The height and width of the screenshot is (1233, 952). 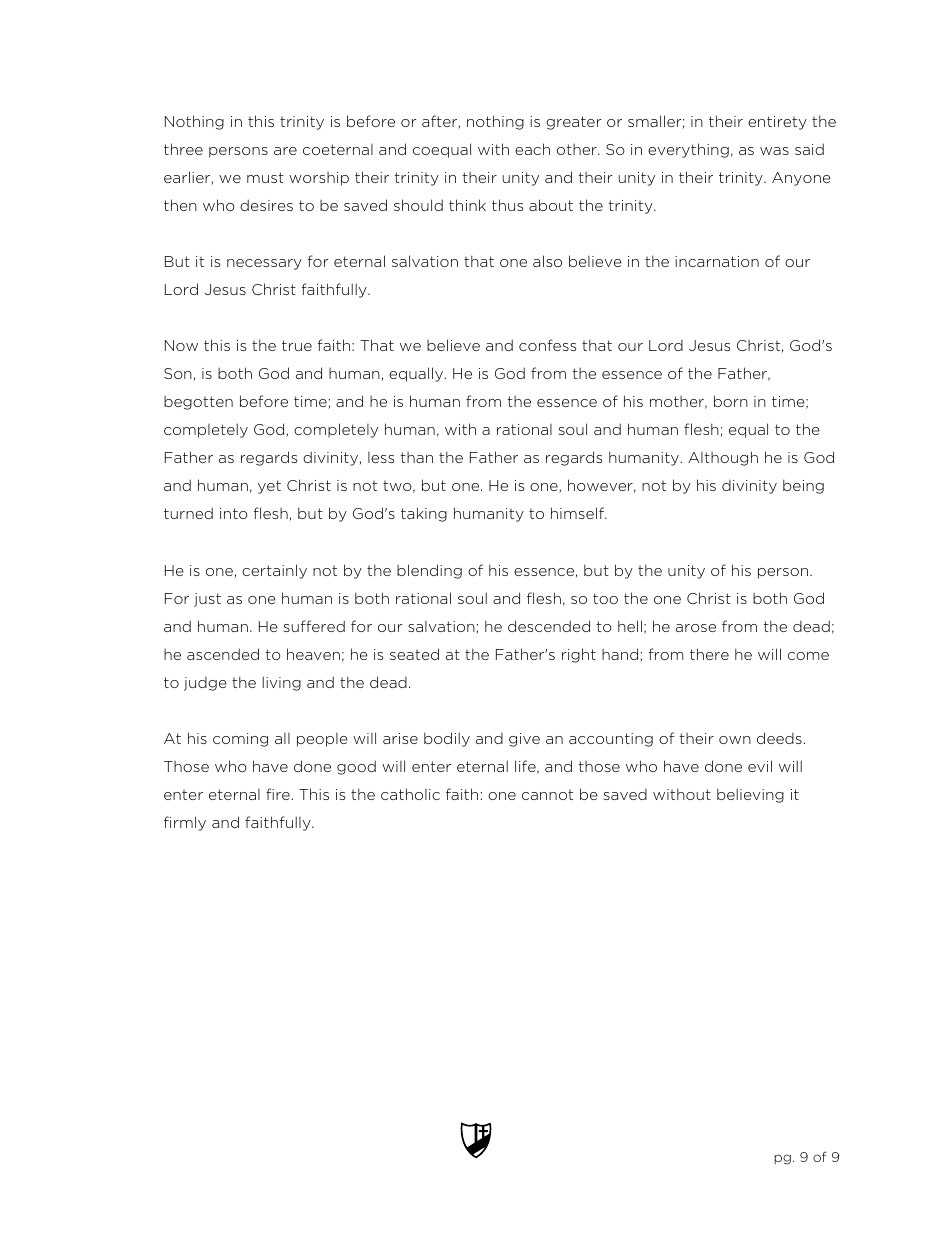 What do you see at coordinates (532, 149) in the screenshot?
I see `each` at bounding box center [532, 149].
